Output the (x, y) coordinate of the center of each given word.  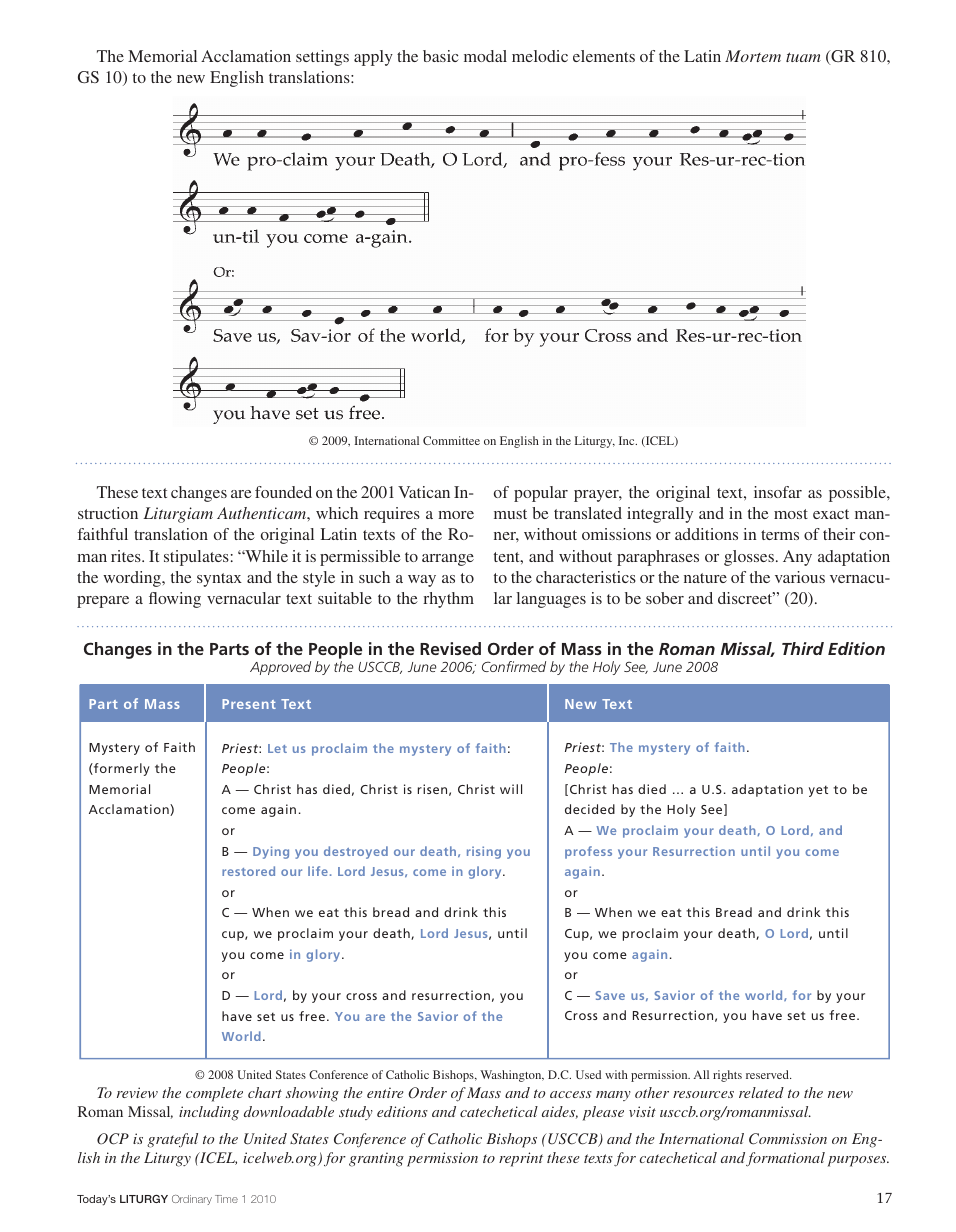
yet (818, 791)
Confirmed (514, 666)
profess (588, 852)
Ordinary (192, 1200)
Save (610, 995)
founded (283, 492)
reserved (768, 1074)
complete (214, 1094)
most (791, 514)
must (510, 514)
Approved (280, 668)
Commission (788, 1139)
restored (248, 871)
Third (803, 648)
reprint (521, 1159)
